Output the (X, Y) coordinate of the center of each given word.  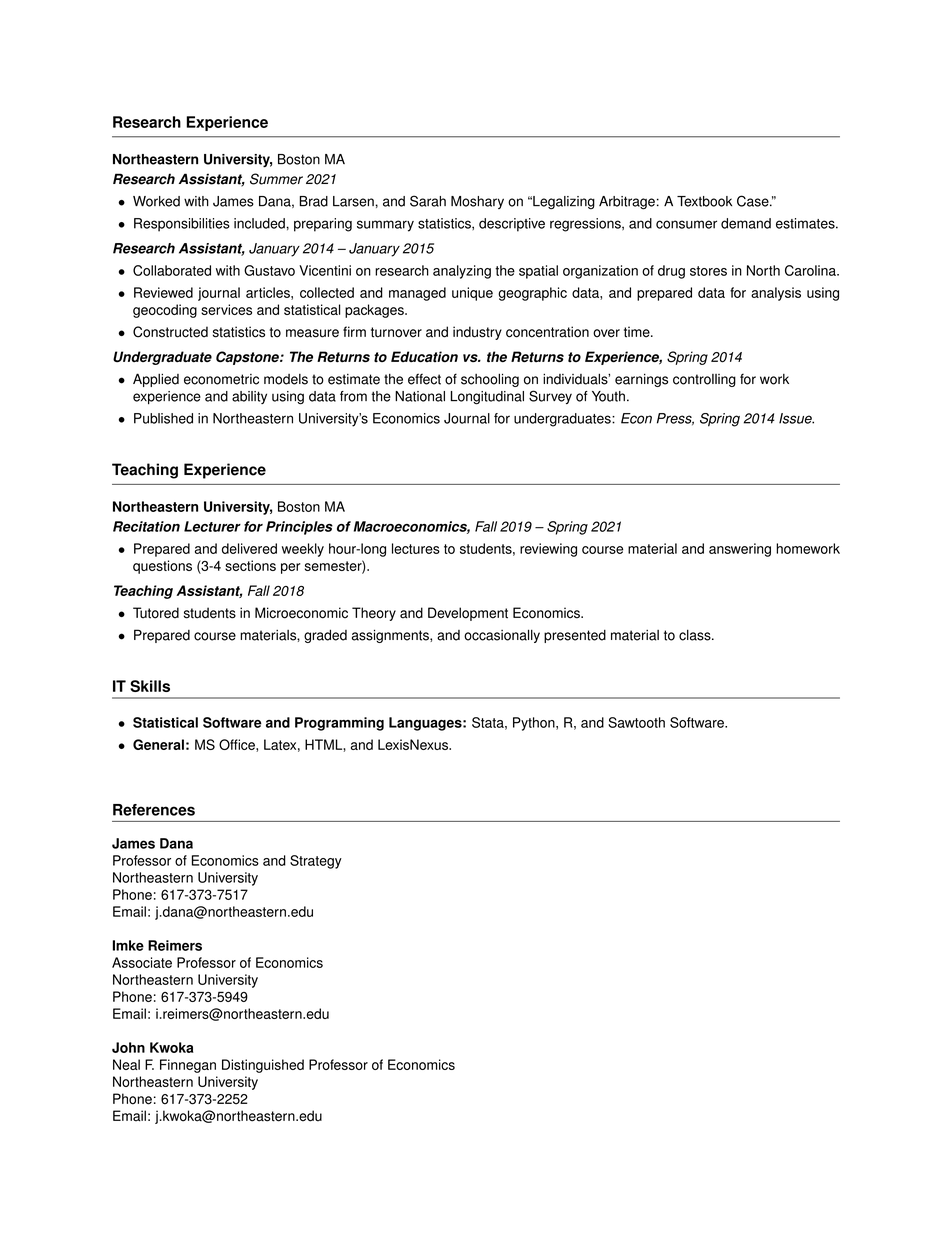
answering (740, 550)
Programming (339, 724)
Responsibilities (182, 225)
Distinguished (263, 1066)
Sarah (428, 201)
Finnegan (188, 1066)
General (158, 744)
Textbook (704, 201)
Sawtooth (636, 722)
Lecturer (212, 526)
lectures (416, 548)
